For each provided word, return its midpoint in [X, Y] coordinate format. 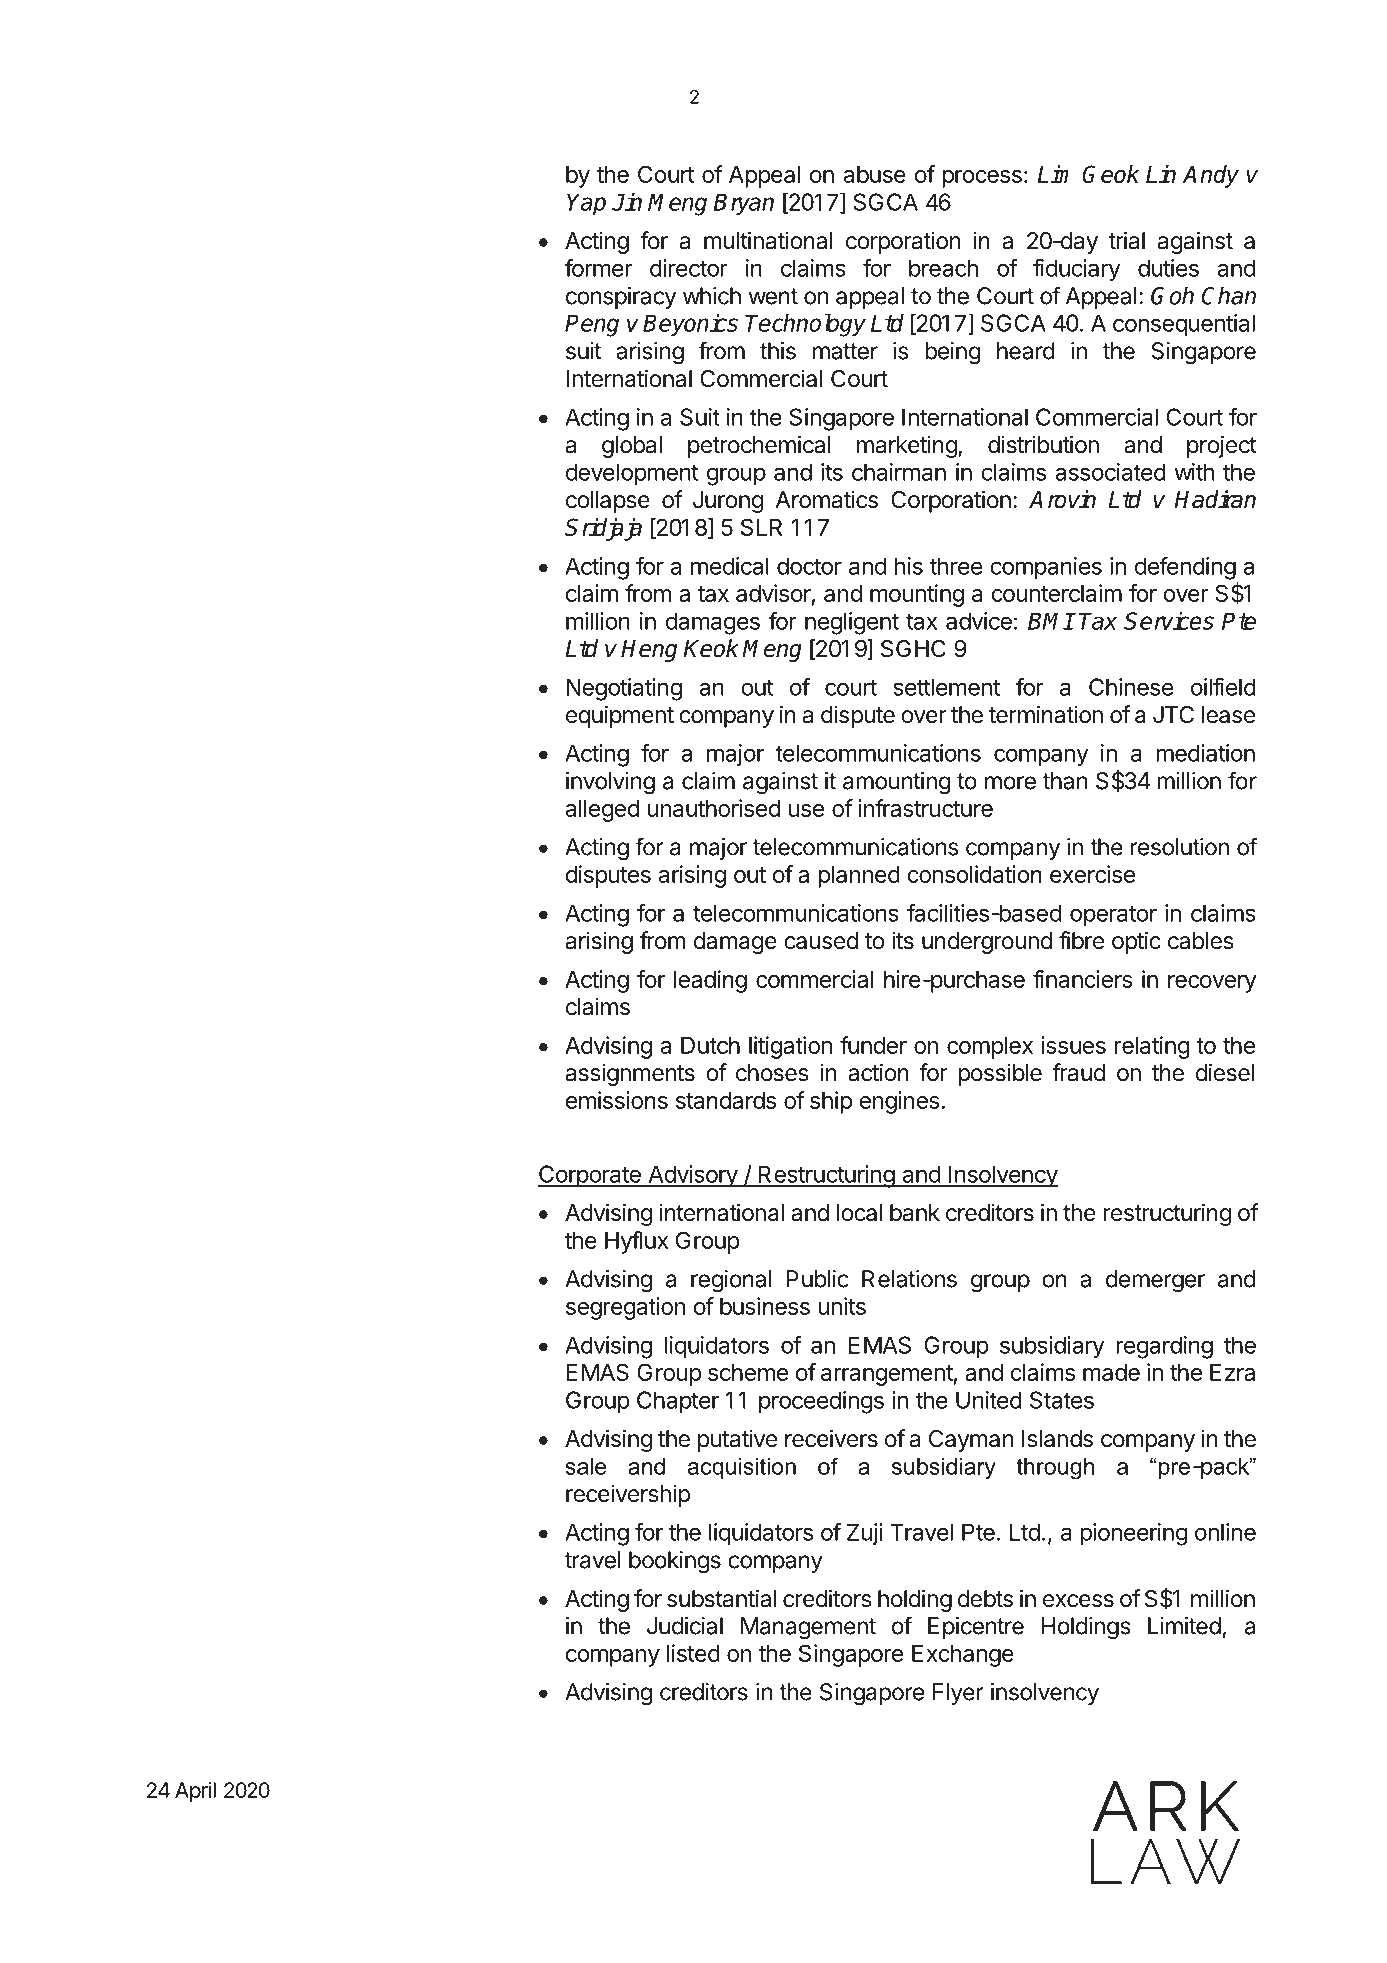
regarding [1164, 1347]
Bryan [744, 204]
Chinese [1131, 687]
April [195, 1792]
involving [610, 783]
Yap [586, 204]
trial [1127, 240]
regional [731, 1281]
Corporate [590, 1176]
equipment [620, 716]
